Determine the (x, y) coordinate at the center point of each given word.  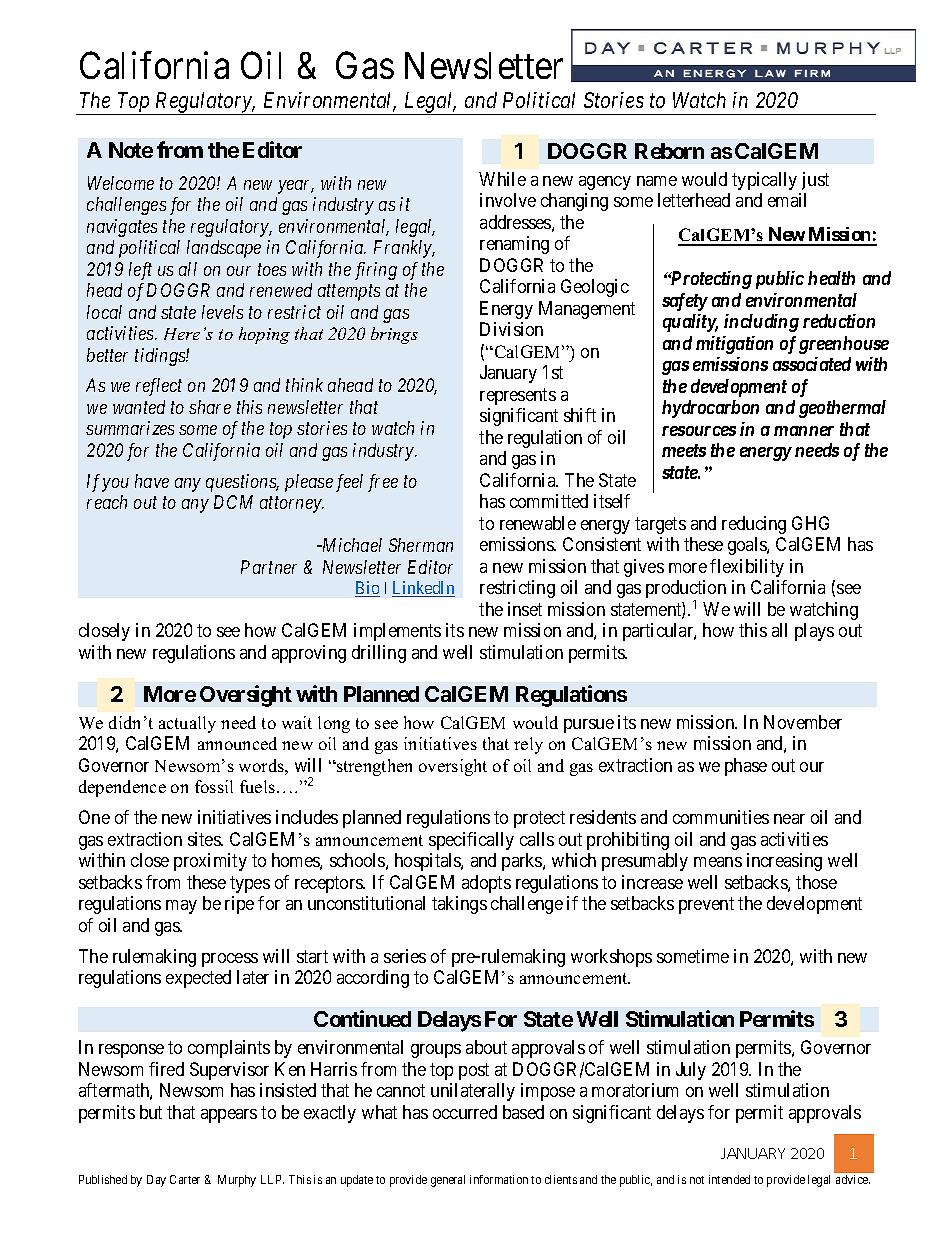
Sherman (421, 545)
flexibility (747, 568)
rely (528, 745)
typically (764, 181)
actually (187, 724)
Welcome (121, 183)
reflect (159, 387)
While (502, 179)
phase (746, 767)
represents (518, 396)
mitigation (734, 345)
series (405, 956)
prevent (706, 905)
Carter (185, 1179)
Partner (269, 567)
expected (198, 979)
